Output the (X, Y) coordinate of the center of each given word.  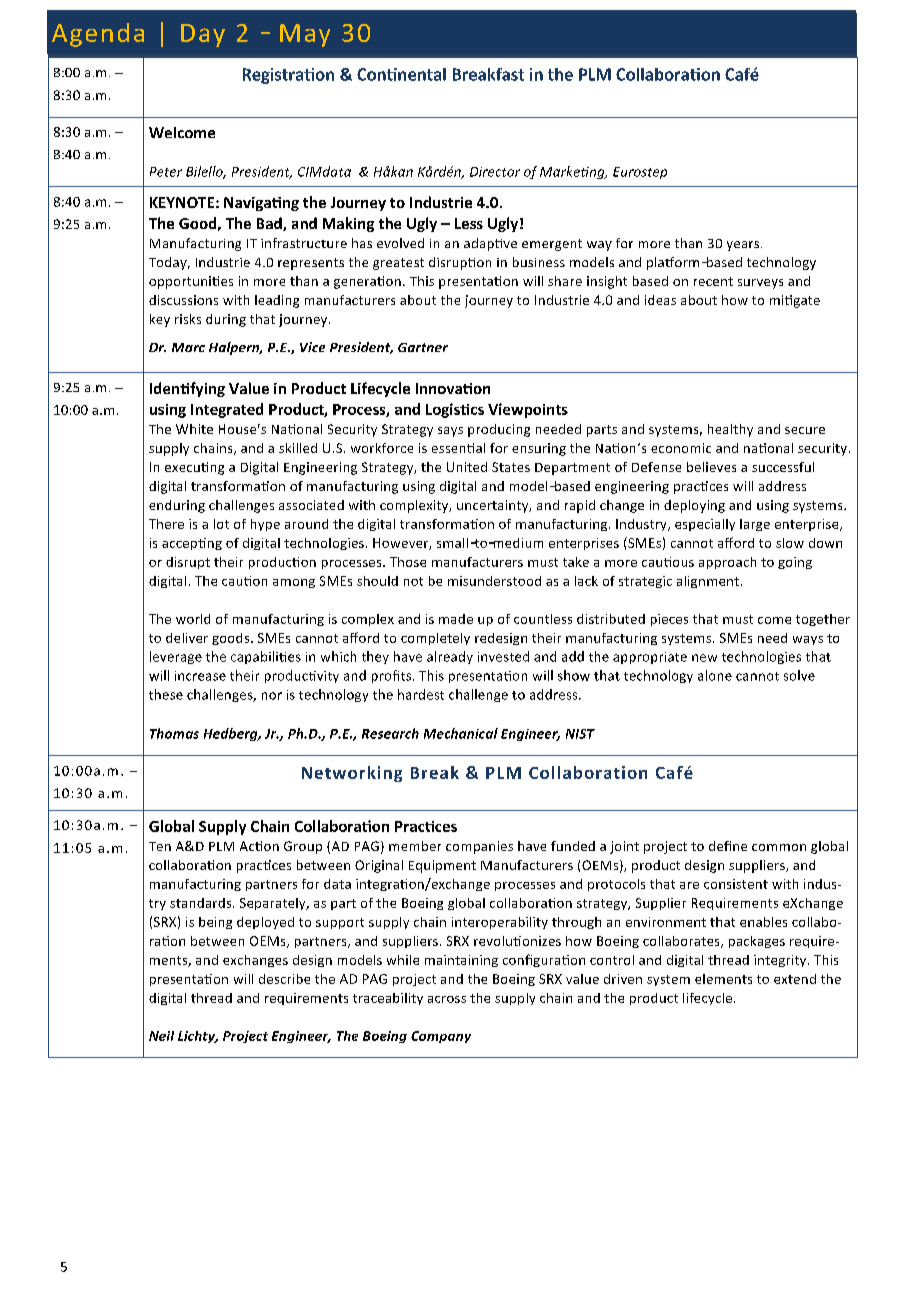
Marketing (573, 172)
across (447, 999)
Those (408, 562)
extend (795, 979)
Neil (161, 1036)
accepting (192, 544)
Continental (401, 74)
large (755, 525)
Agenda (98, 35)
